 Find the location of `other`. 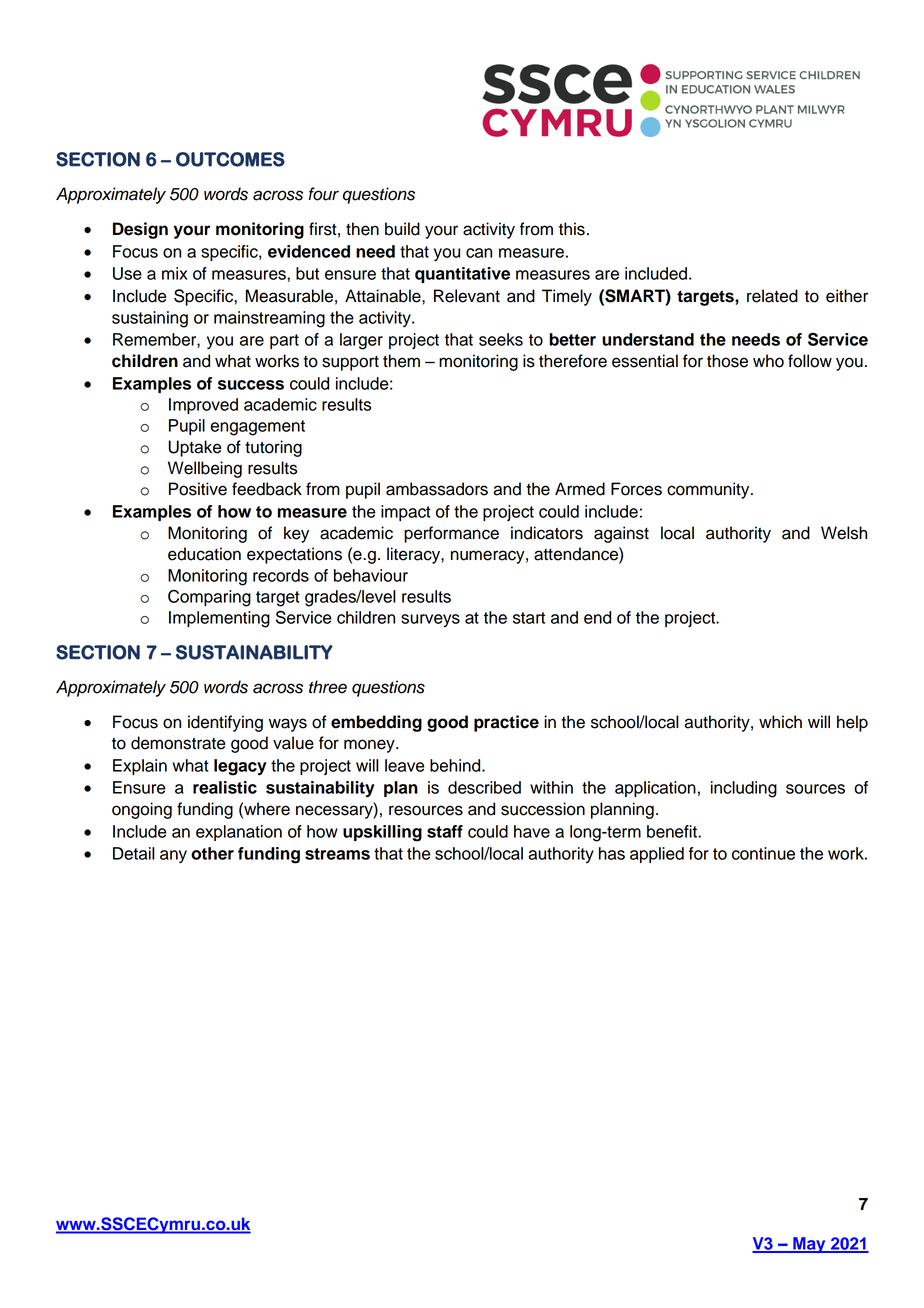

other is located at coordinates (212, 853).
